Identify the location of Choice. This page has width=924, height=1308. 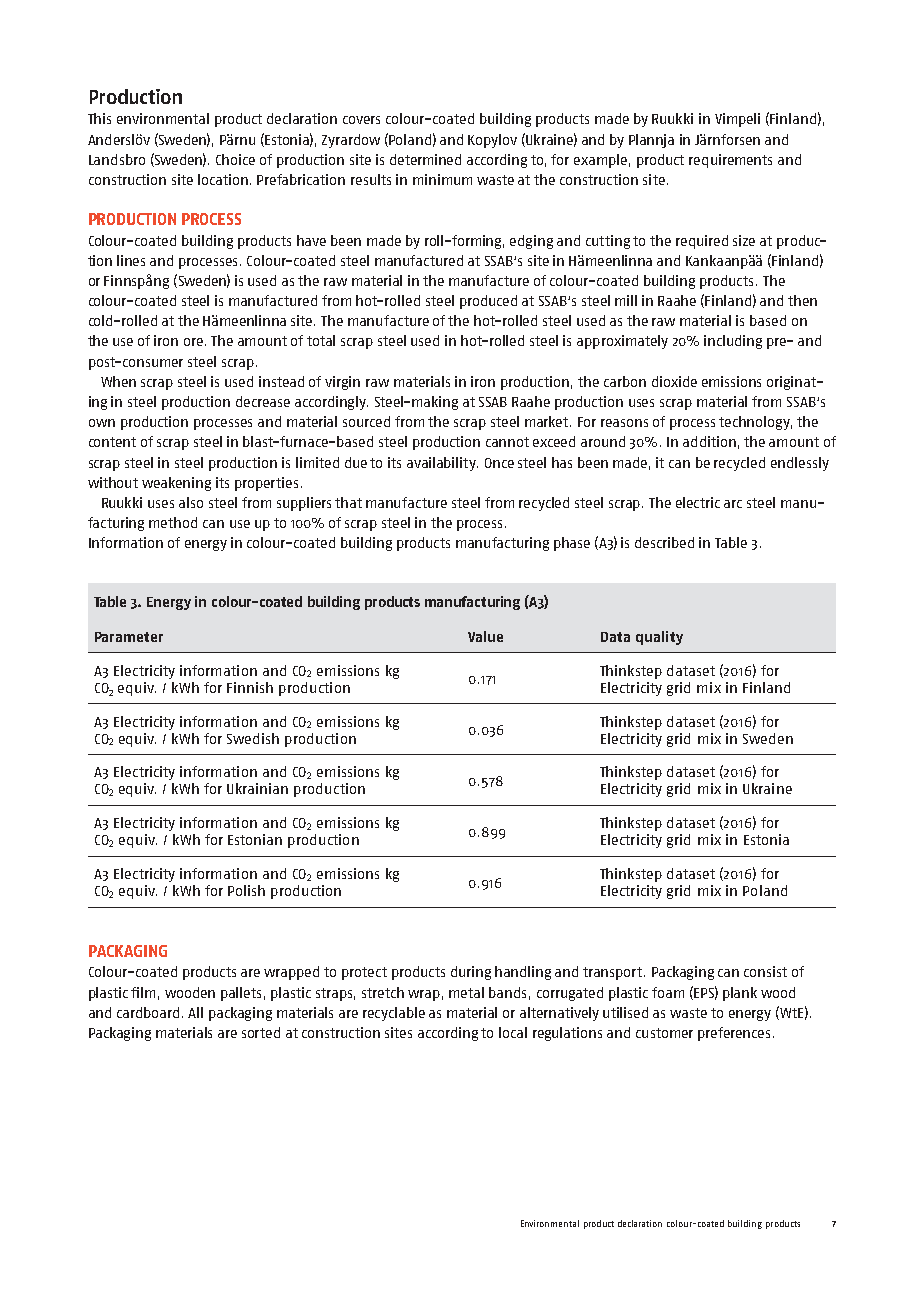
(235, 159).
